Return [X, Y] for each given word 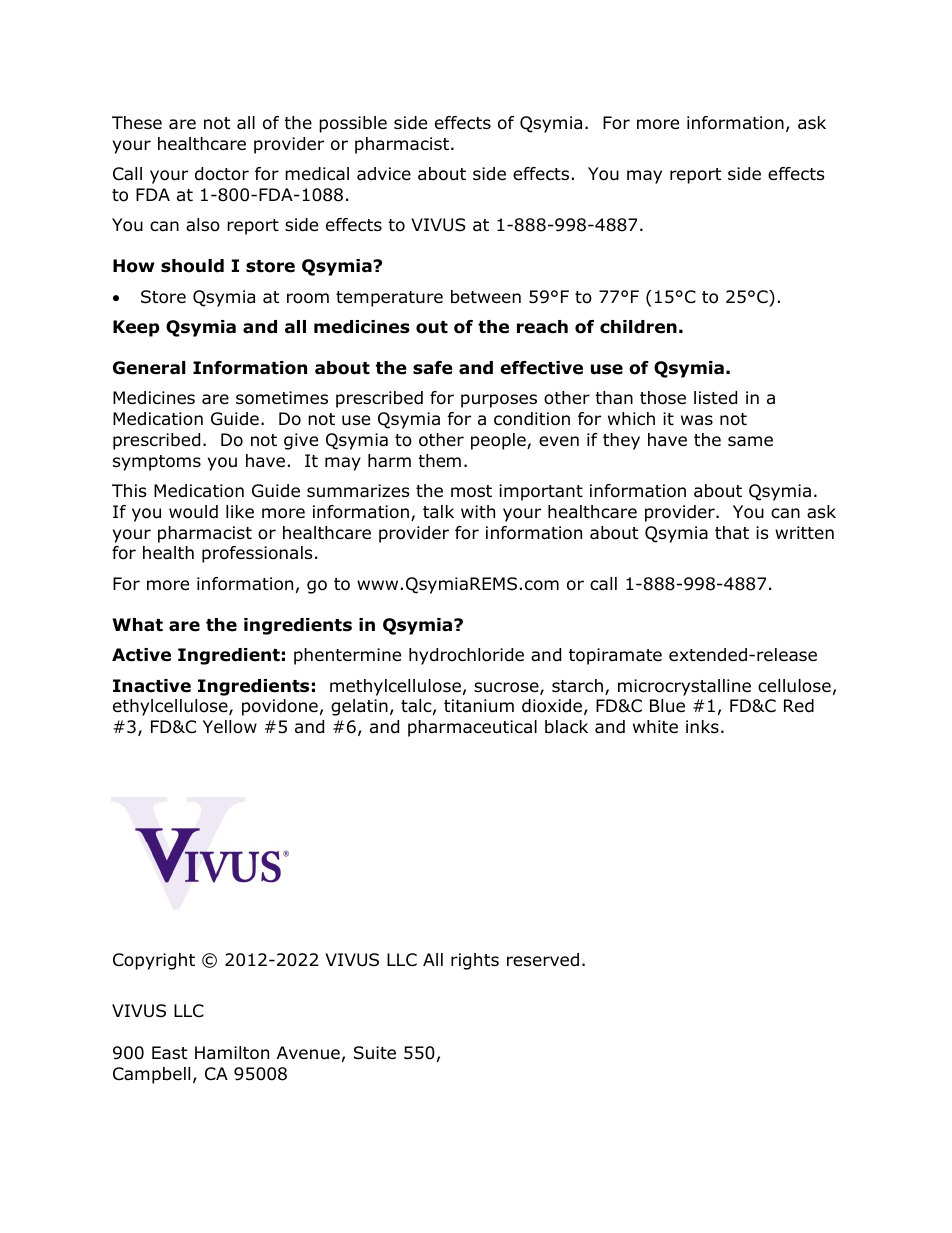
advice [384, 174]
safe [432, 368]
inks [702, 726]
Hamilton [232, 1053]
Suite [375, 1053]
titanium [479, 706]
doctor [222, 174]
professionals [257, 554]
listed [715, 398]
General [149, 368]
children [638, 327]
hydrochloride [466, 656]
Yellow [230, 727]
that [732, 533]
